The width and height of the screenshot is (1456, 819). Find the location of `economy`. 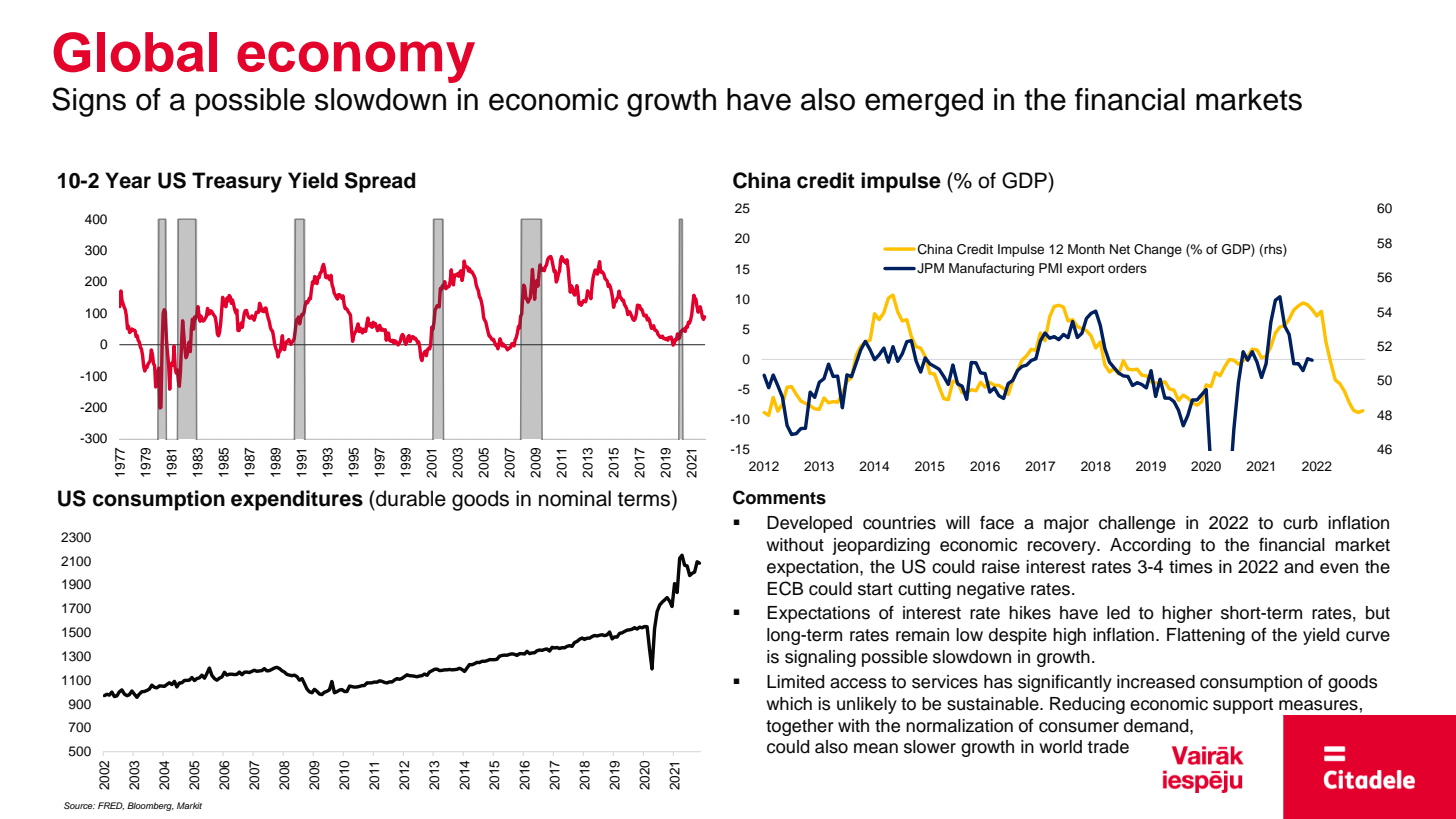

economy is located at coordinates (356, 62).
